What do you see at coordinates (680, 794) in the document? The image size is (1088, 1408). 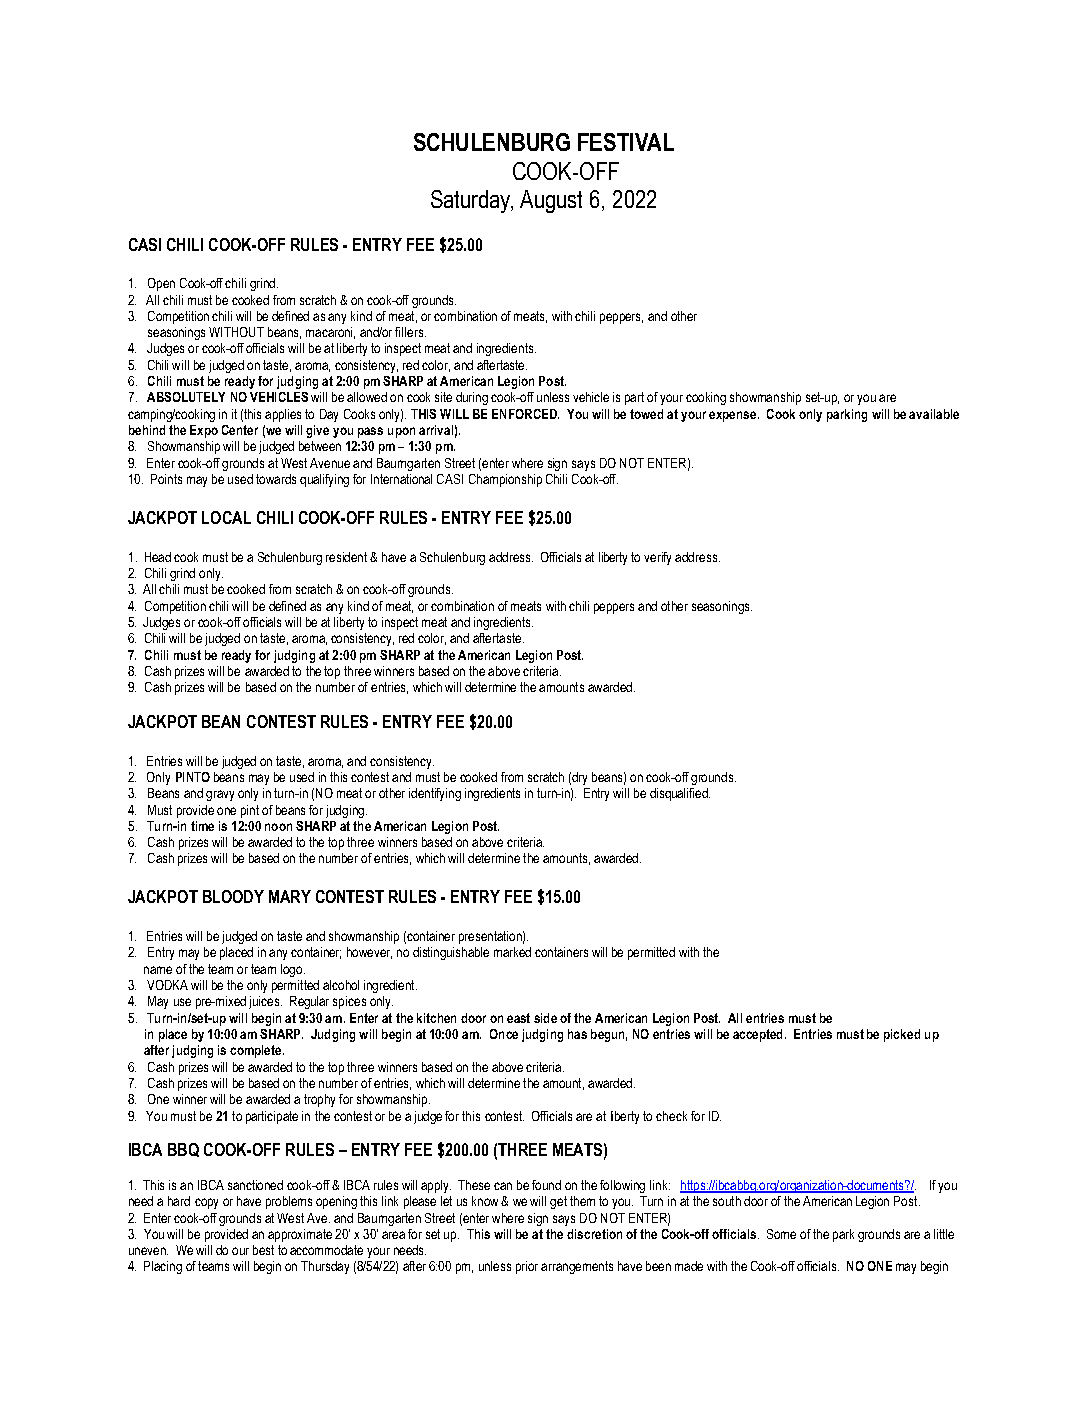 I see `disqualified` at bounding box center [680, 794].
